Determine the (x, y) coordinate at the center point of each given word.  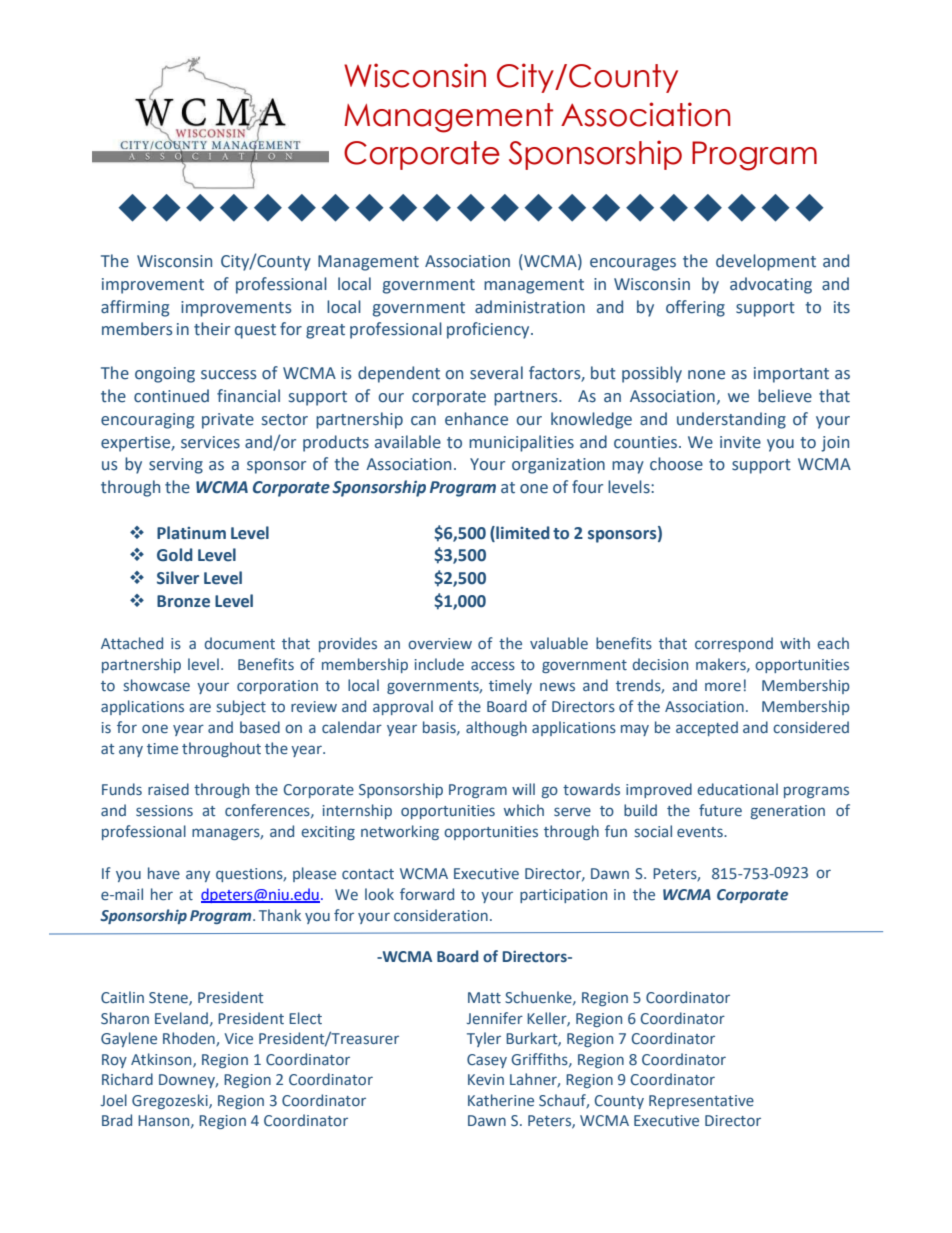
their (212, 329)
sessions (164, 810)
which (524, 810)
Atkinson (162, 1060)
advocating (771, 285)
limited (522, 533)
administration (530, 307)
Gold (175, 555)
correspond (734, 644)
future (720, 810)
